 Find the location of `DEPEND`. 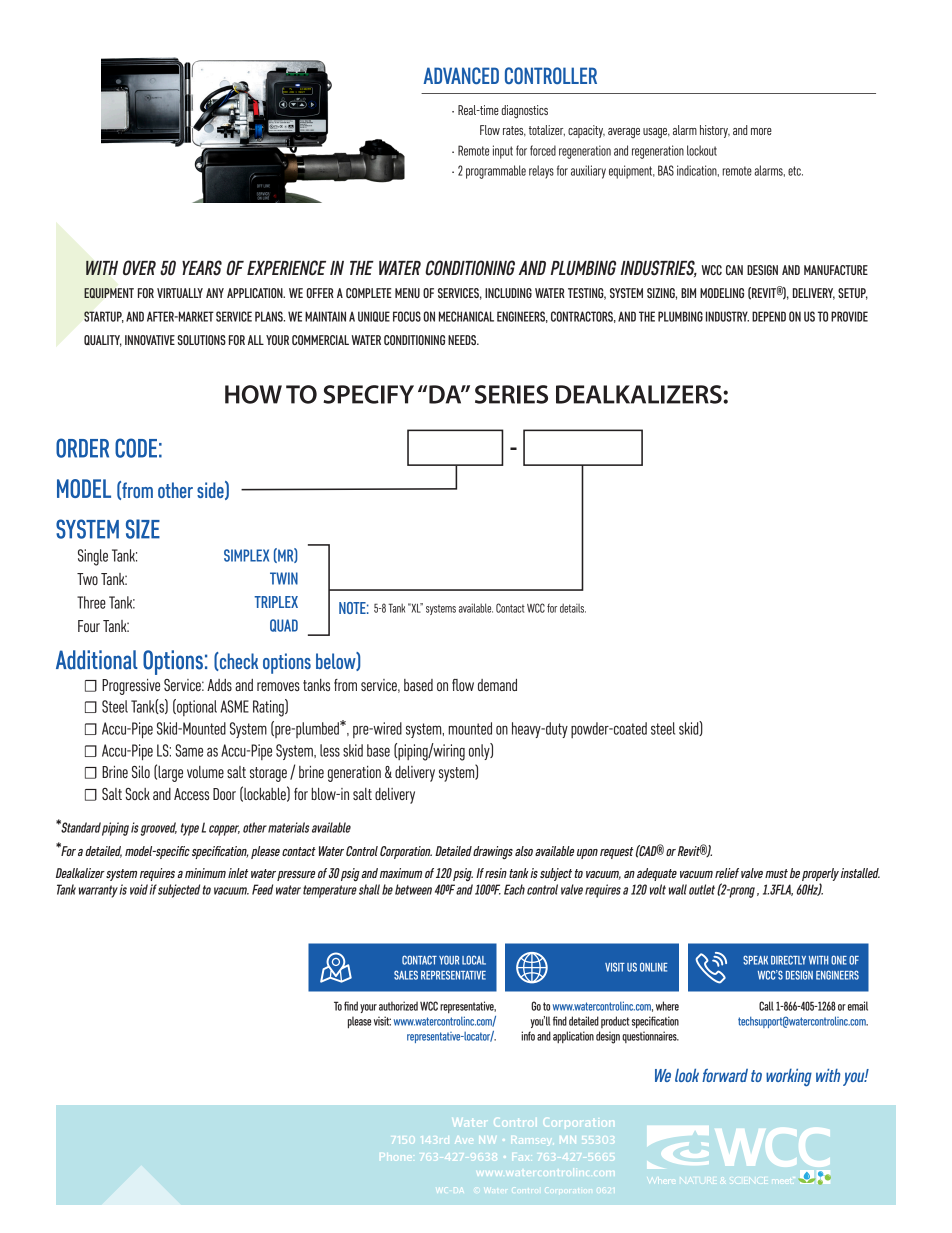

DEPEND is located at coordinates (769, 316).
